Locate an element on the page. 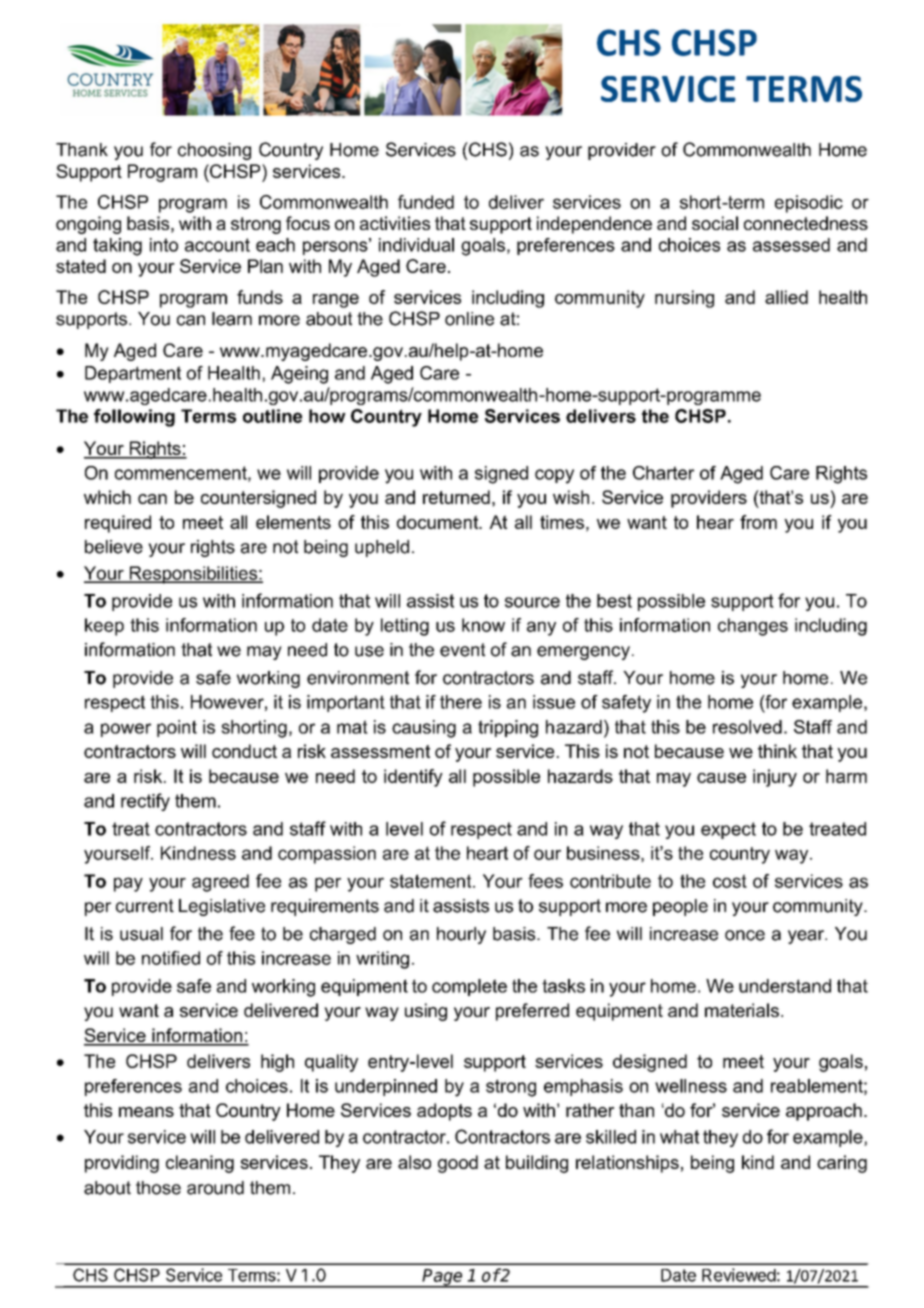 Image resolution: width=924 pixels, height=1308 pixels. Charter is located at coordinates (663, 473).
